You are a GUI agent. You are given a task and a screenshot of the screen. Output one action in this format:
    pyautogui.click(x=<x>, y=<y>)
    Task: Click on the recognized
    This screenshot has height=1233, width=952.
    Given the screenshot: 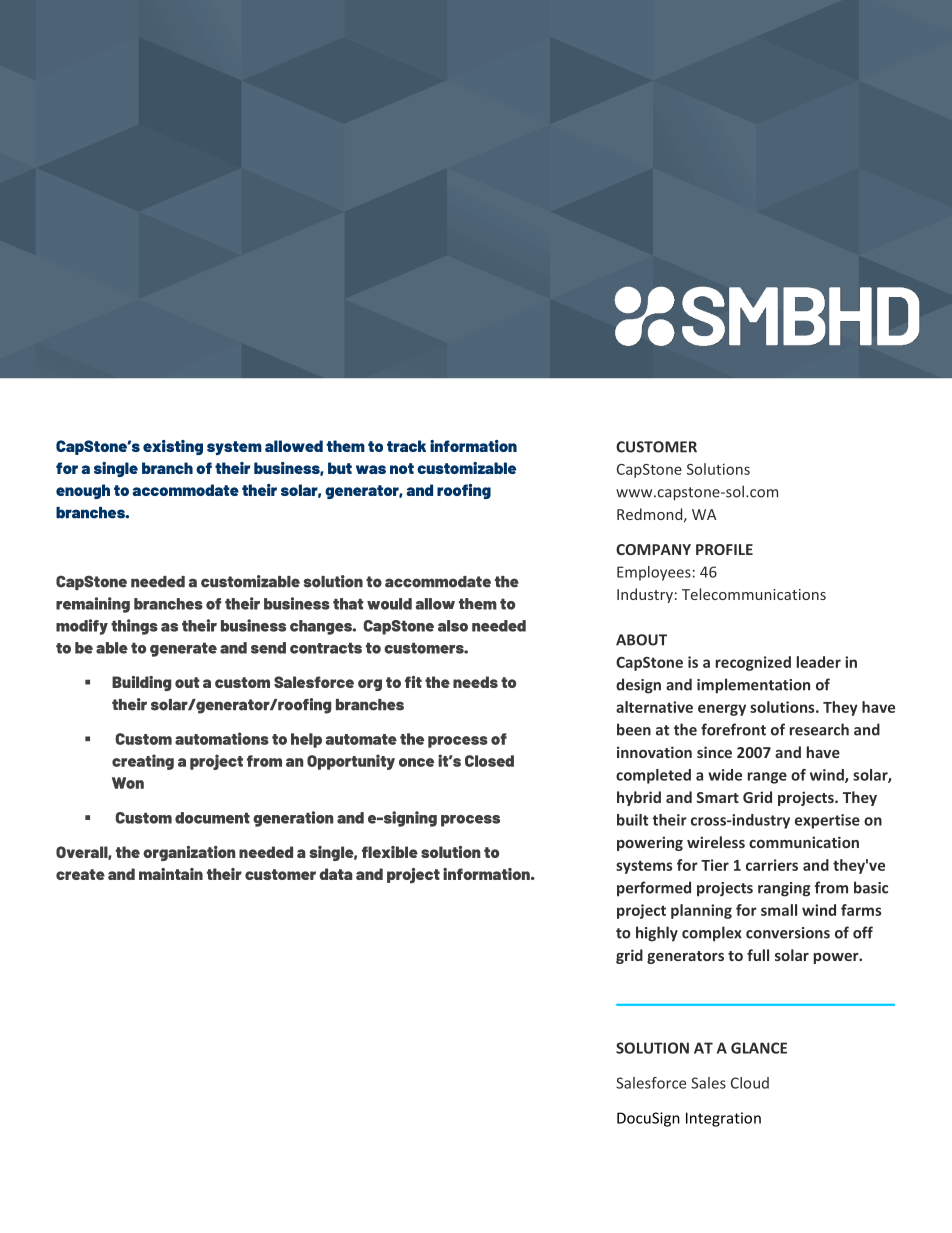 What is the action you would take?
    pyautogui.click(x=753, y=663)
